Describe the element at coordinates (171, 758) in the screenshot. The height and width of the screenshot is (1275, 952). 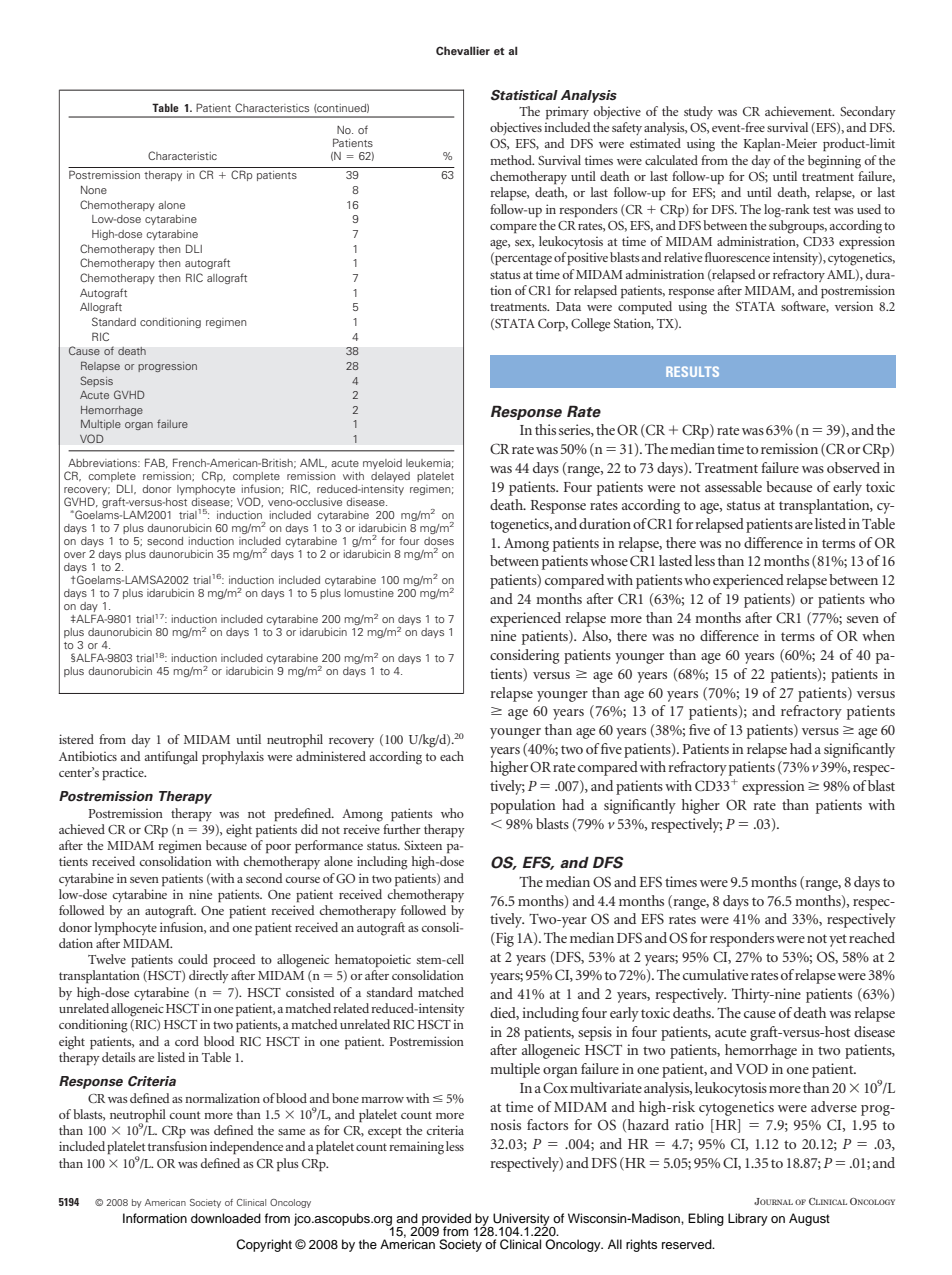
I see `antifungal` at that location.
